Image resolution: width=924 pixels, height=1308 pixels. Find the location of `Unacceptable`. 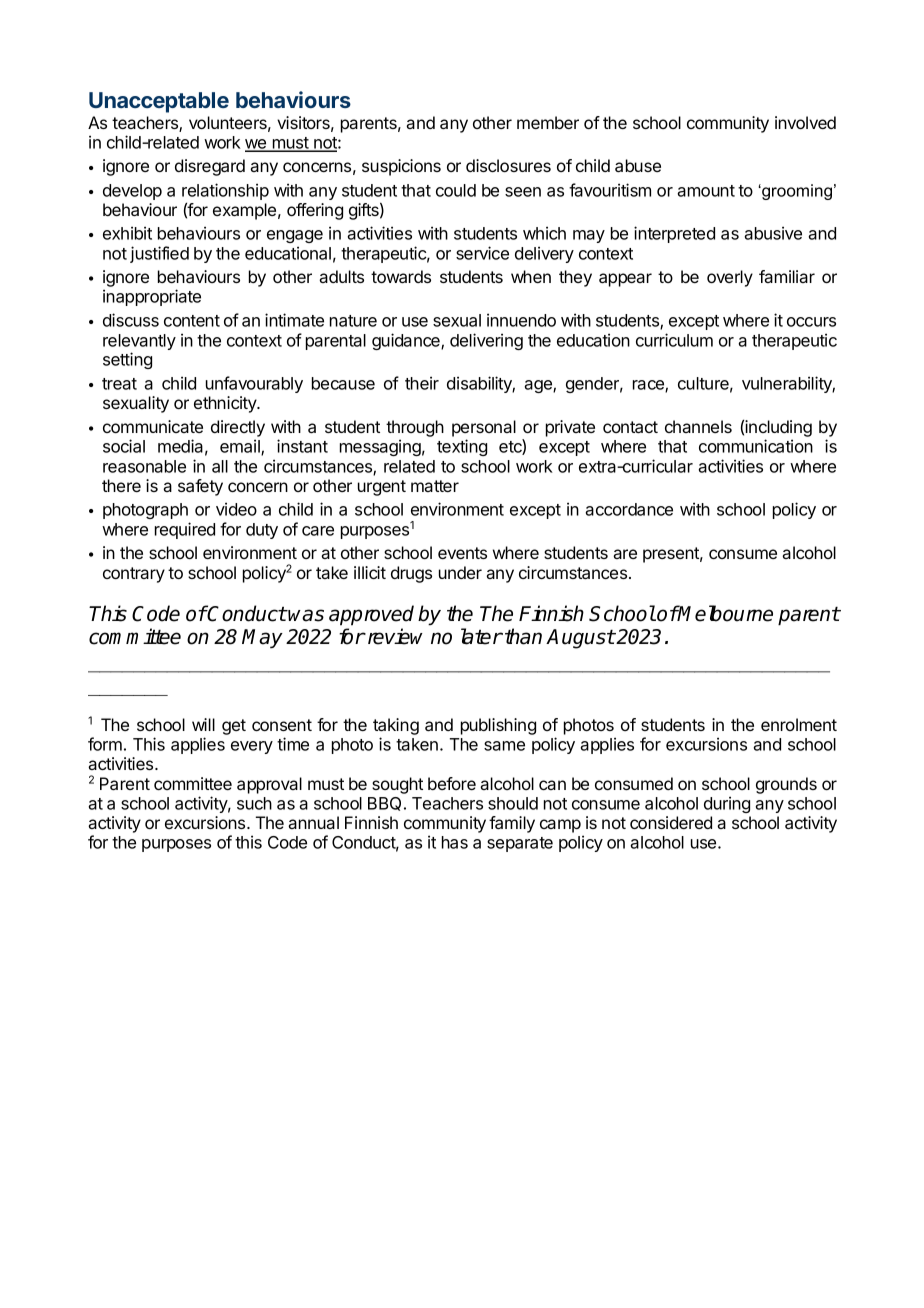

Unacceptable is located at coordinates (159, 102).
